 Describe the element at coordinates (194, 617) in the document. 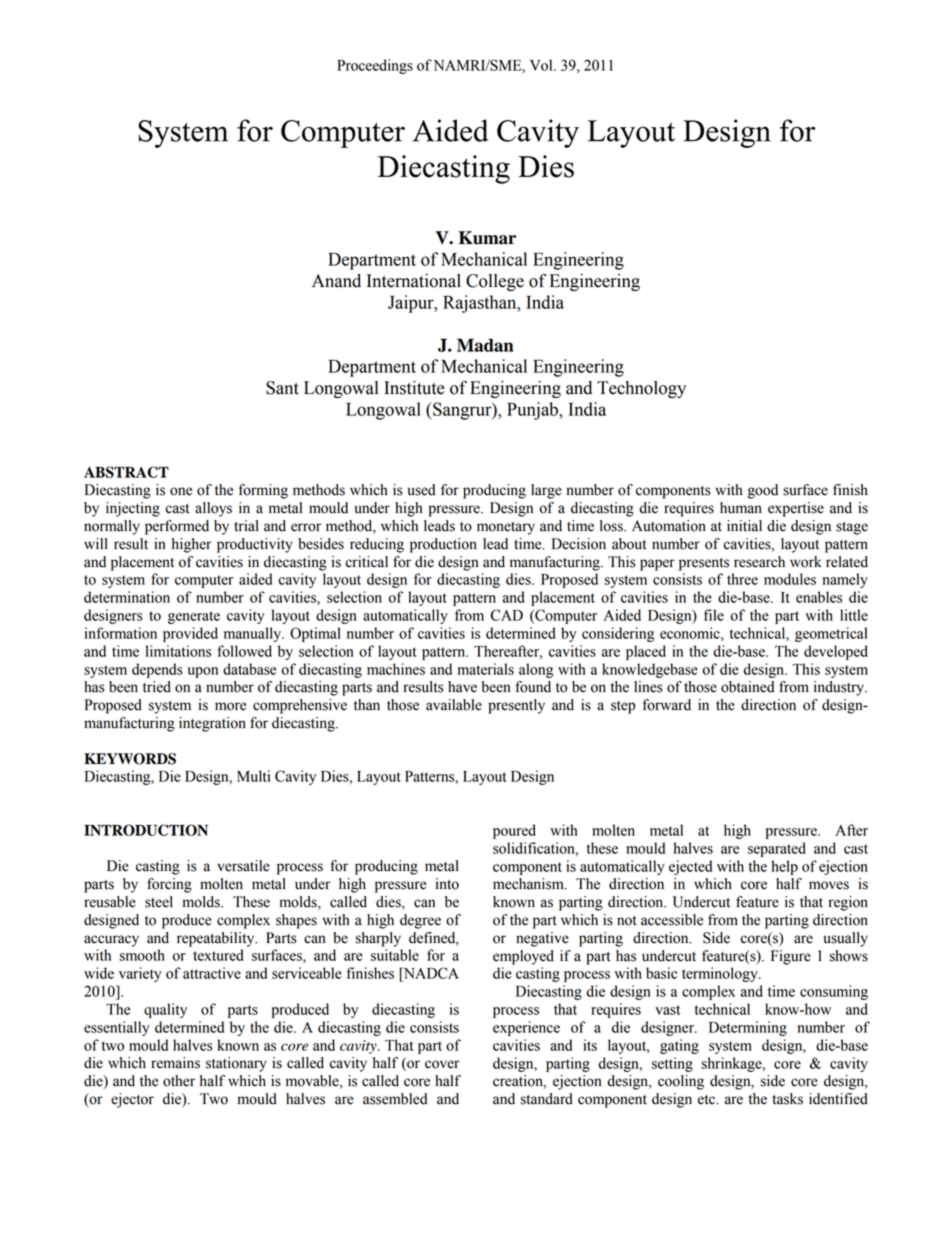

I see `generate` at that location.
